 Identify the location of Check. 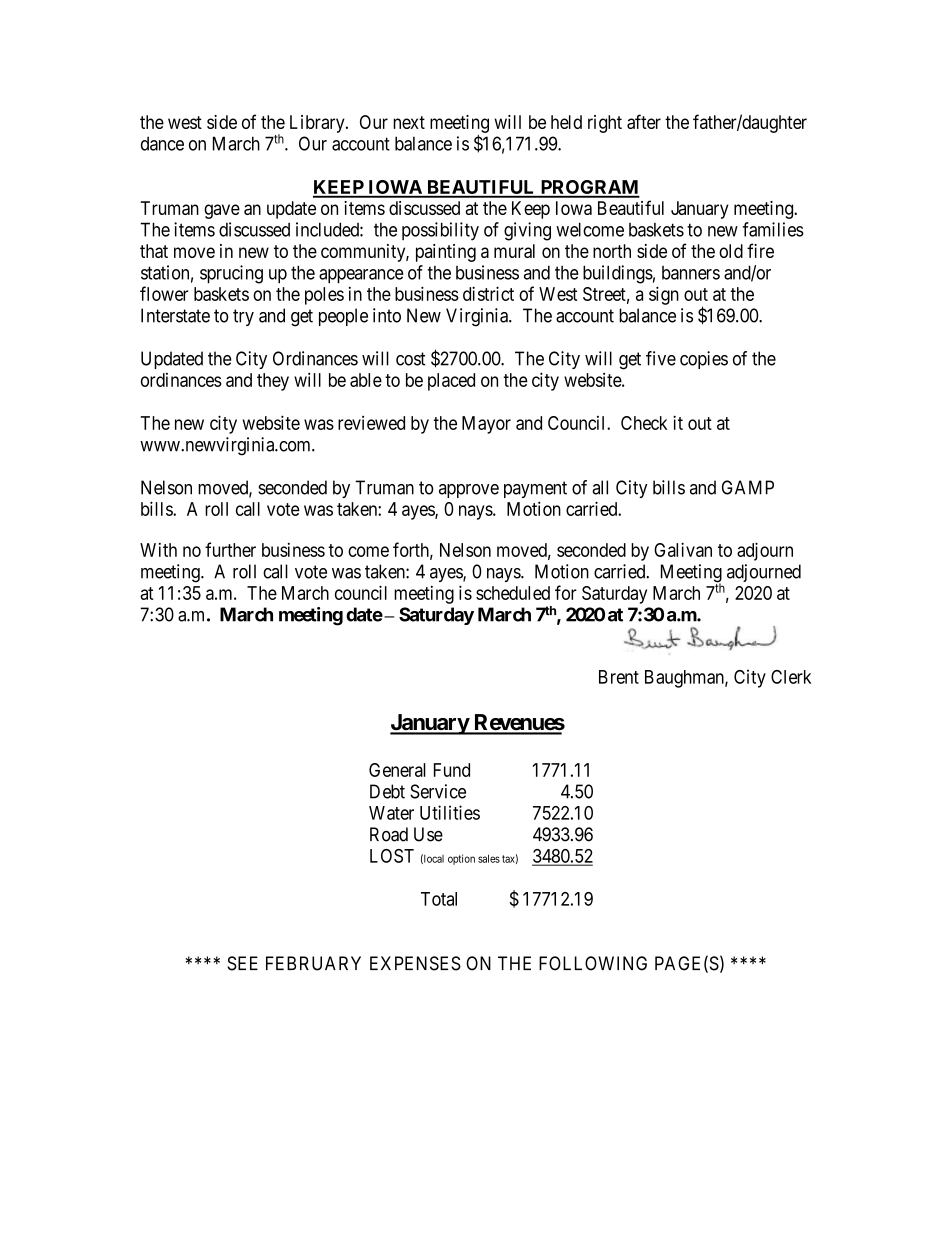
(644, 423).
